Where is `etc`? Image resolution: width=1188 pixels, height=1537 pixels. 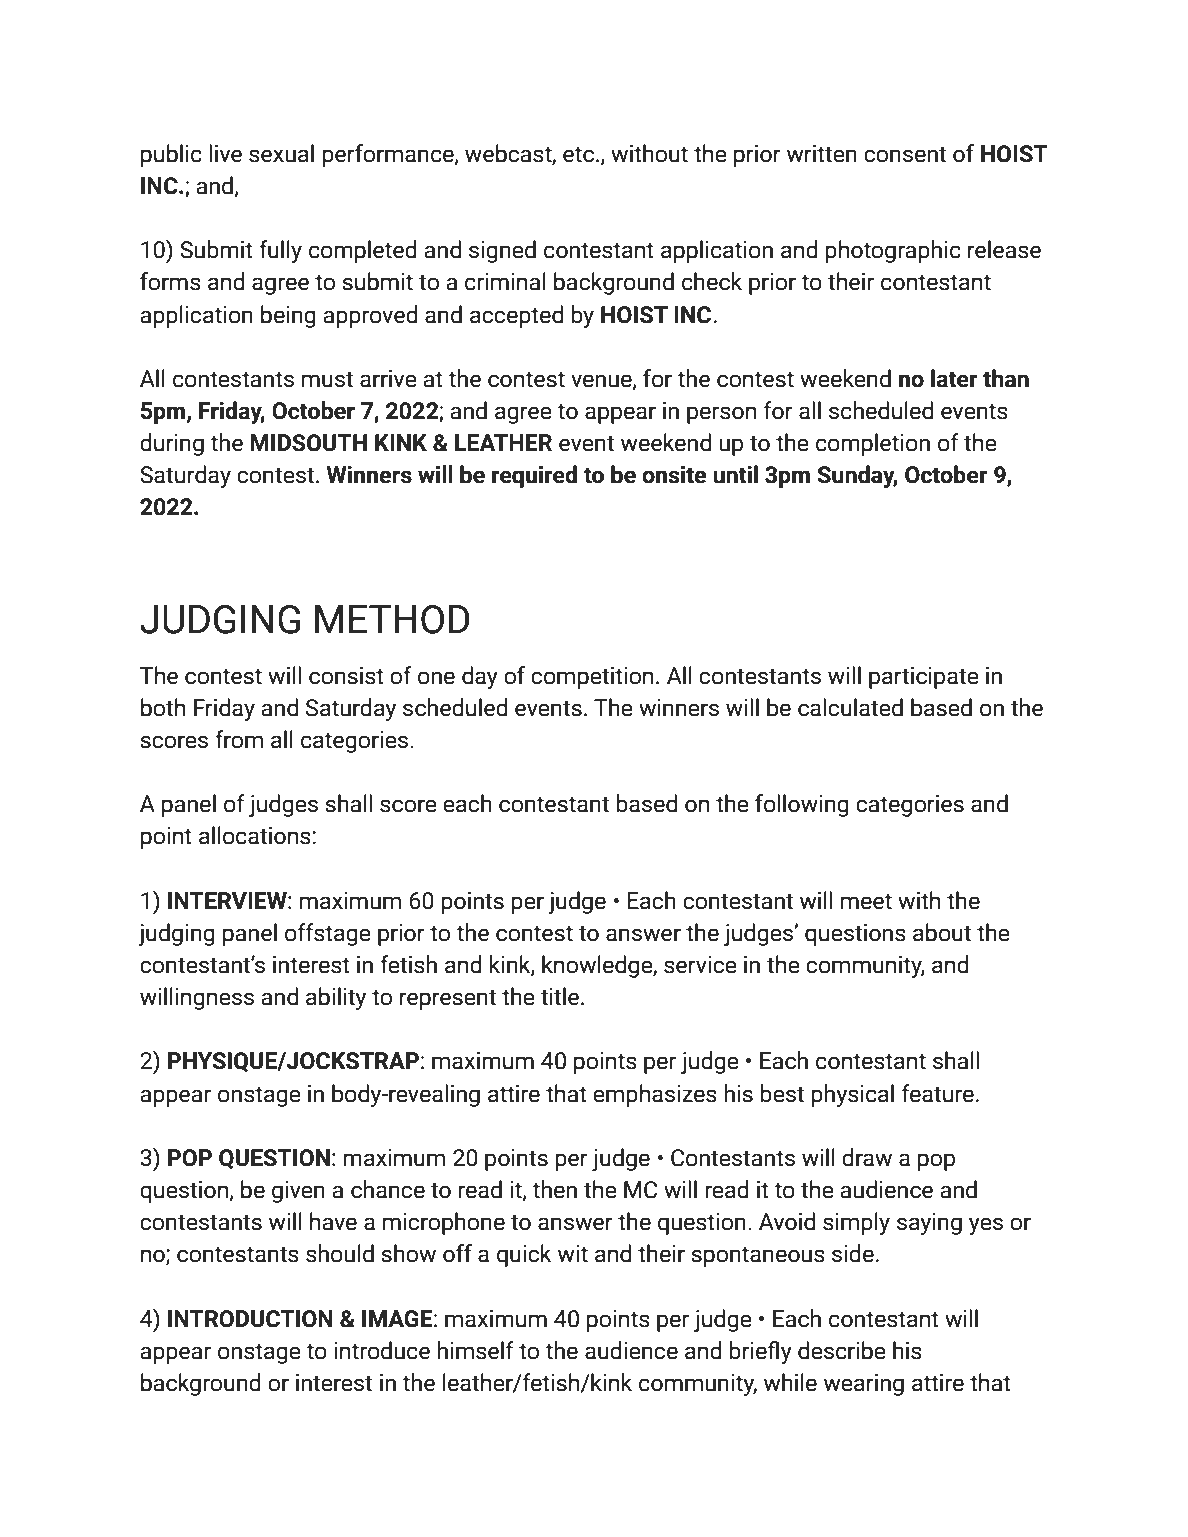
etc is located at coordinates (578, 154).
